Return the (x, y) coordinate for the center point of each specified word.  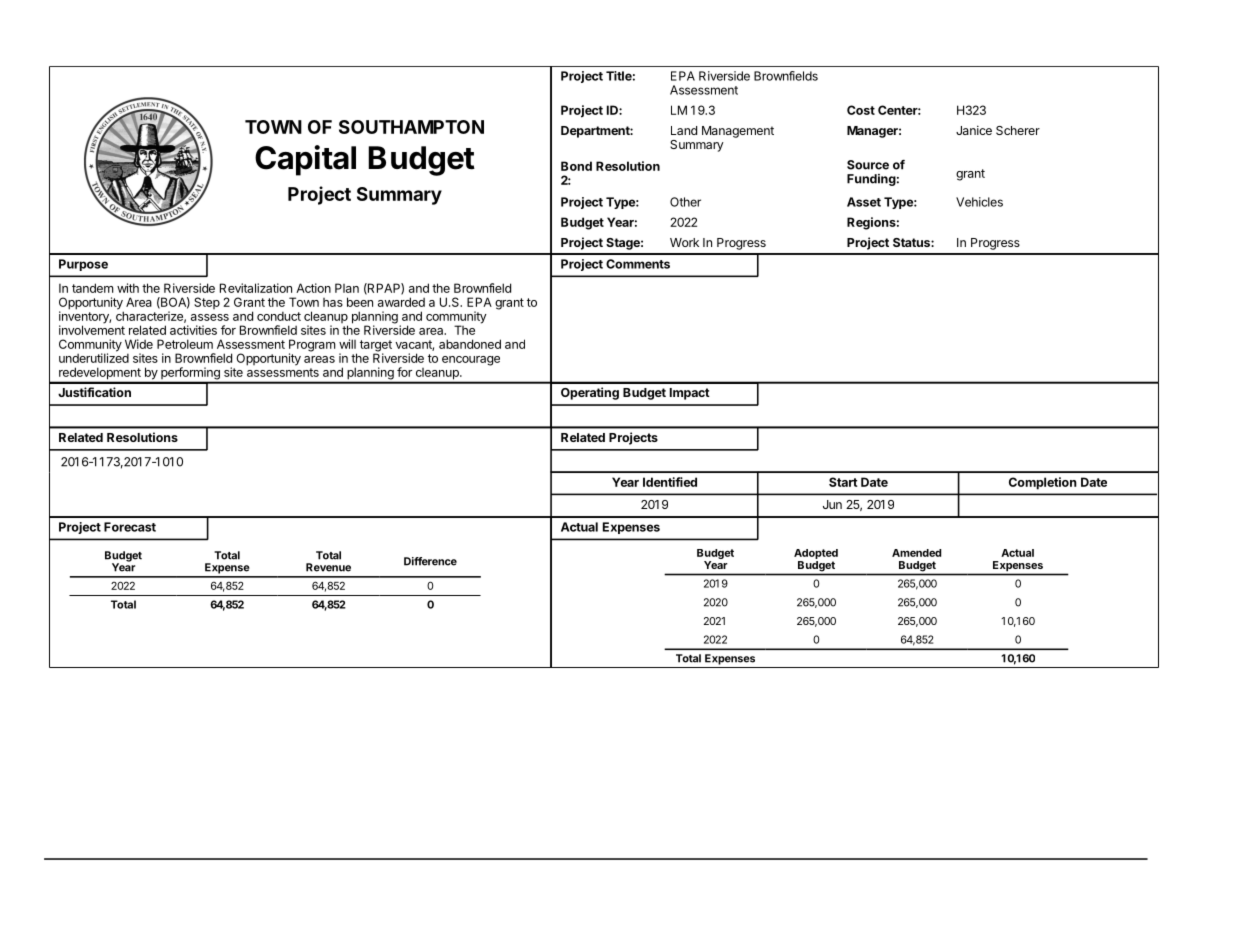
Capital (305, 160)
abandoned (470, 344)
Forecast (130, 527)
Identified (670, 482)
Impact (690, 394)
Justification (94, 392)
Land (684, 130)
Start (843, 482)
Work (684, 242)
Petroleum (185, 344)
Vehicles (979, 202)
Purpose (83, 265)
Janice (974, 130)
